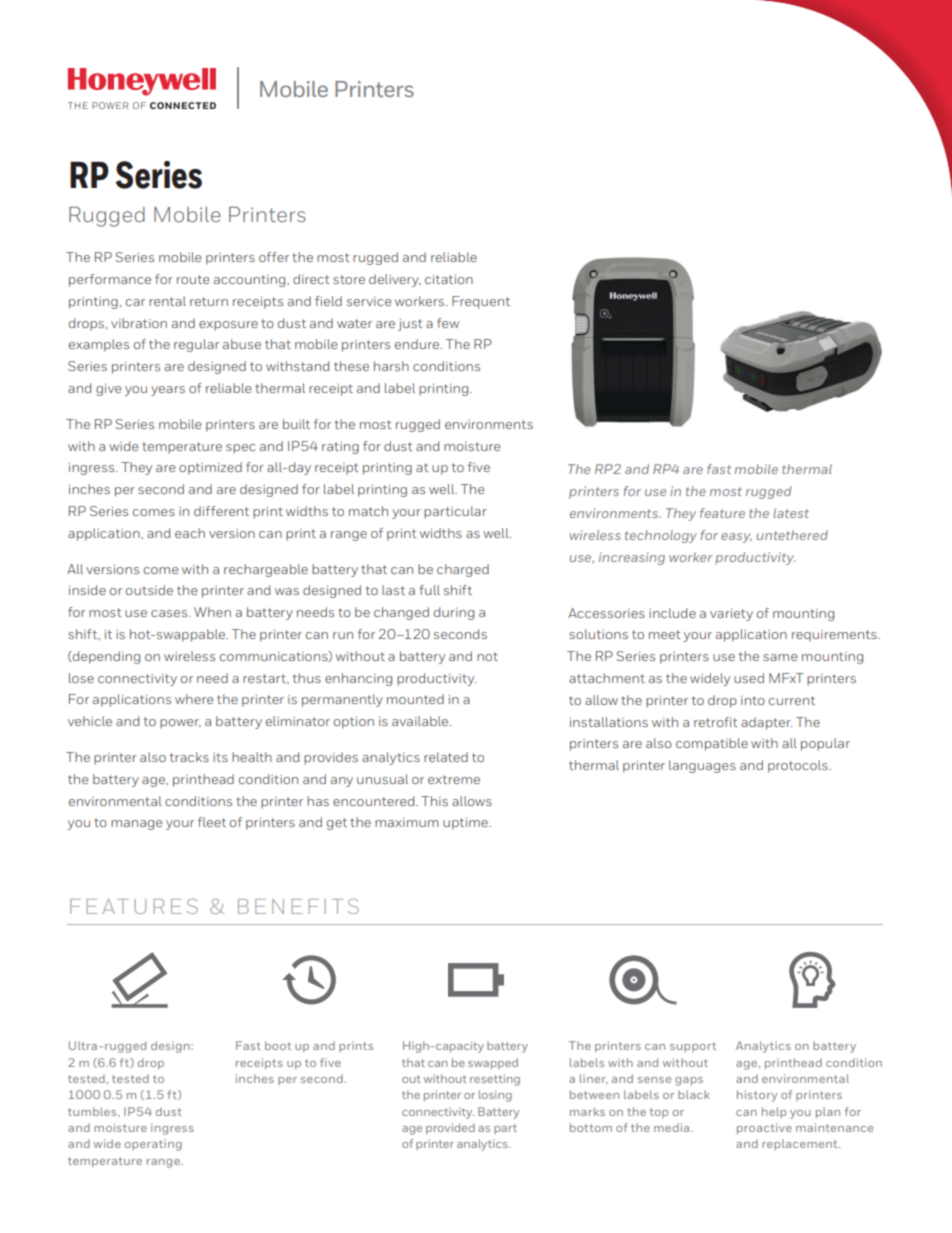 This screenshot has height=1233, width=952. What do you see at coordinates (481, 302) in the screenshot?
I see `Frequent` at bounding box center [481, 302].
